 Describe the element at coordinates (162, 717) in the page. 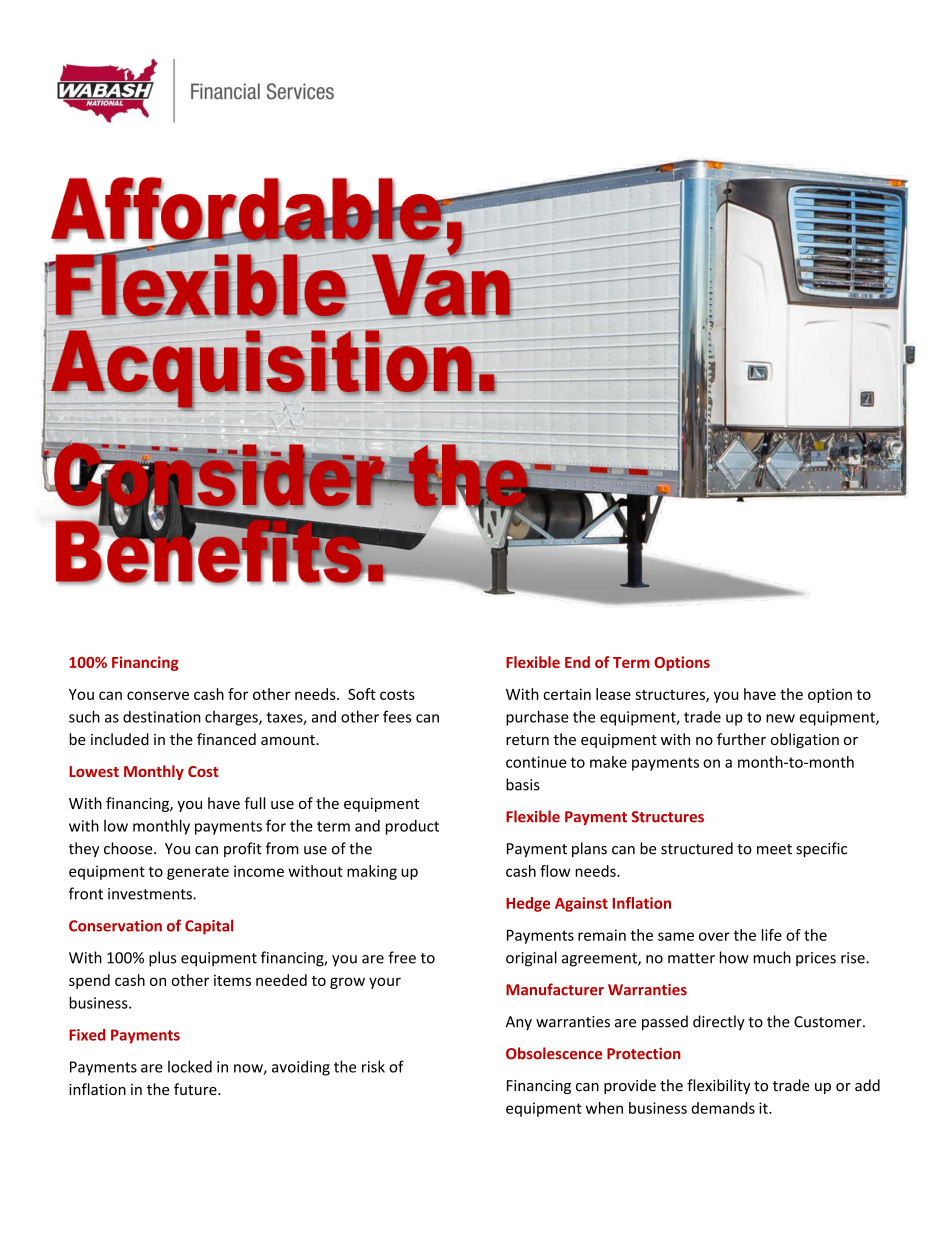

I see `destination` at that location.
